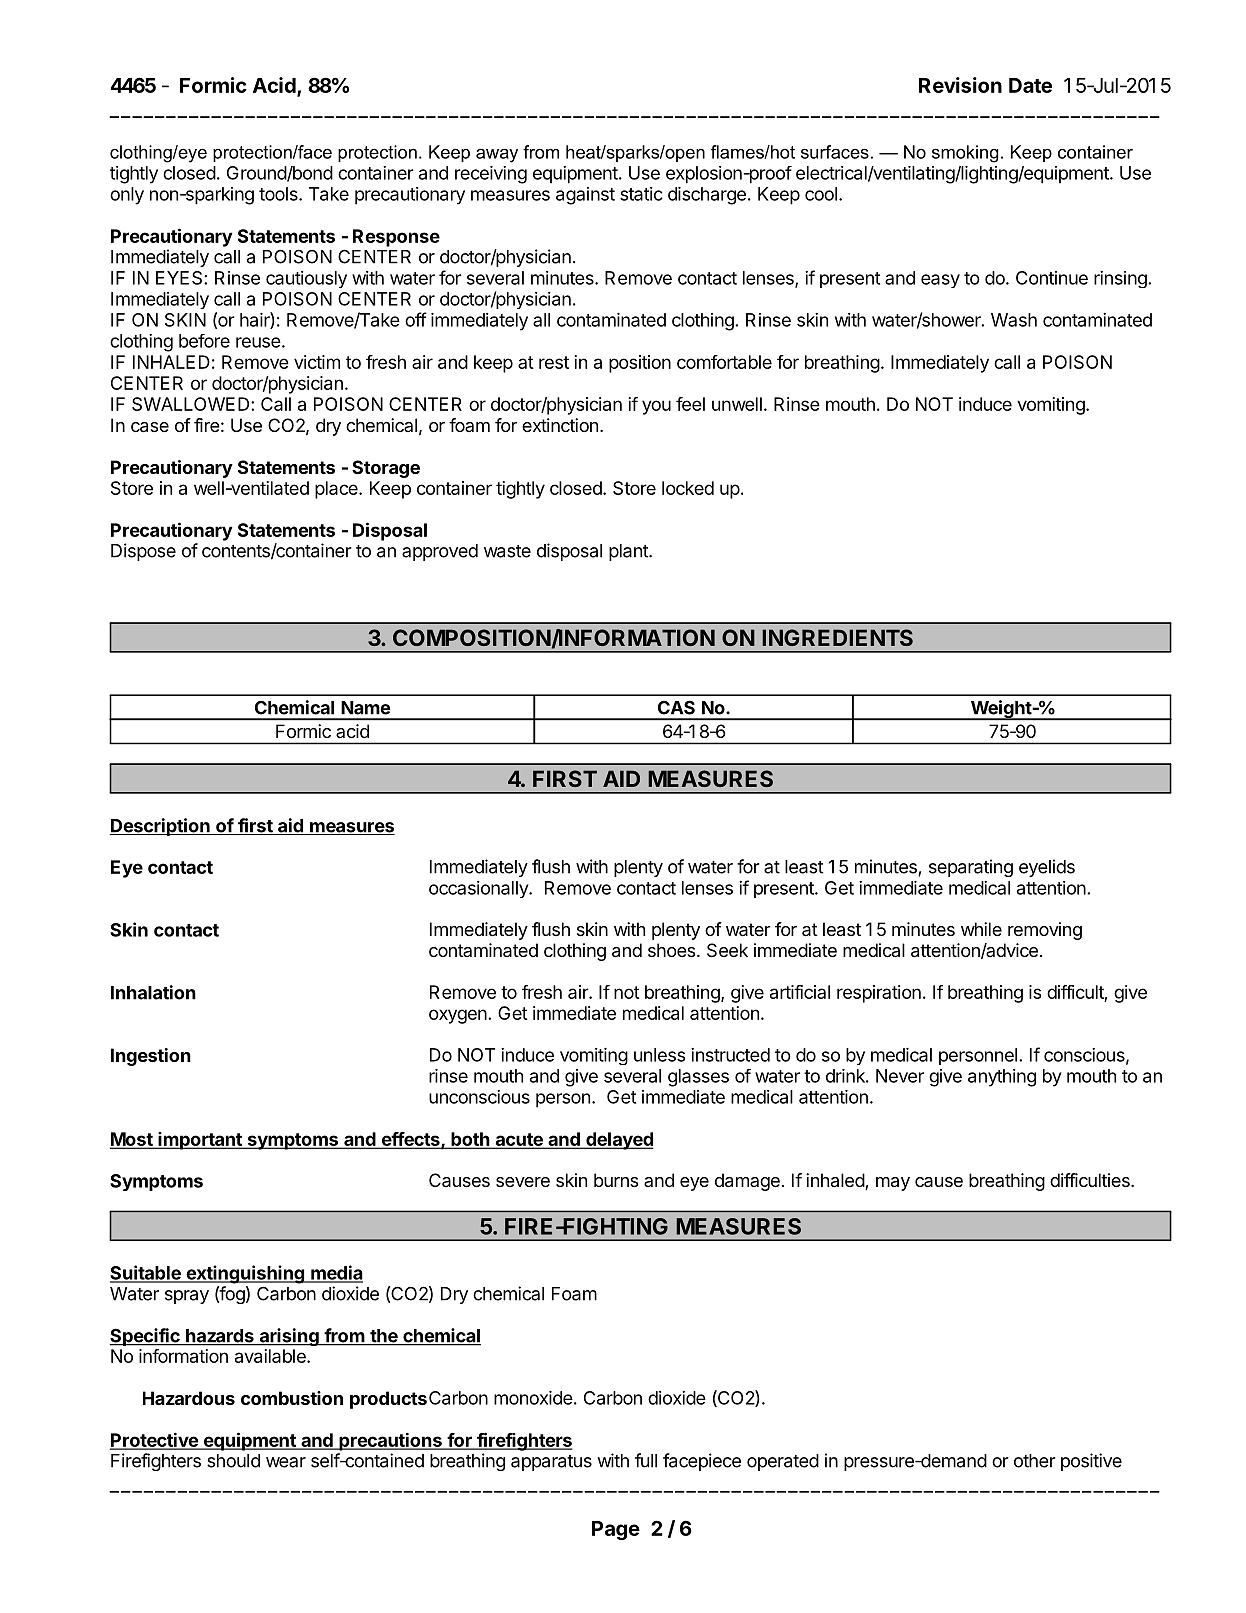  I want to click on tools, so click(279, 194).
